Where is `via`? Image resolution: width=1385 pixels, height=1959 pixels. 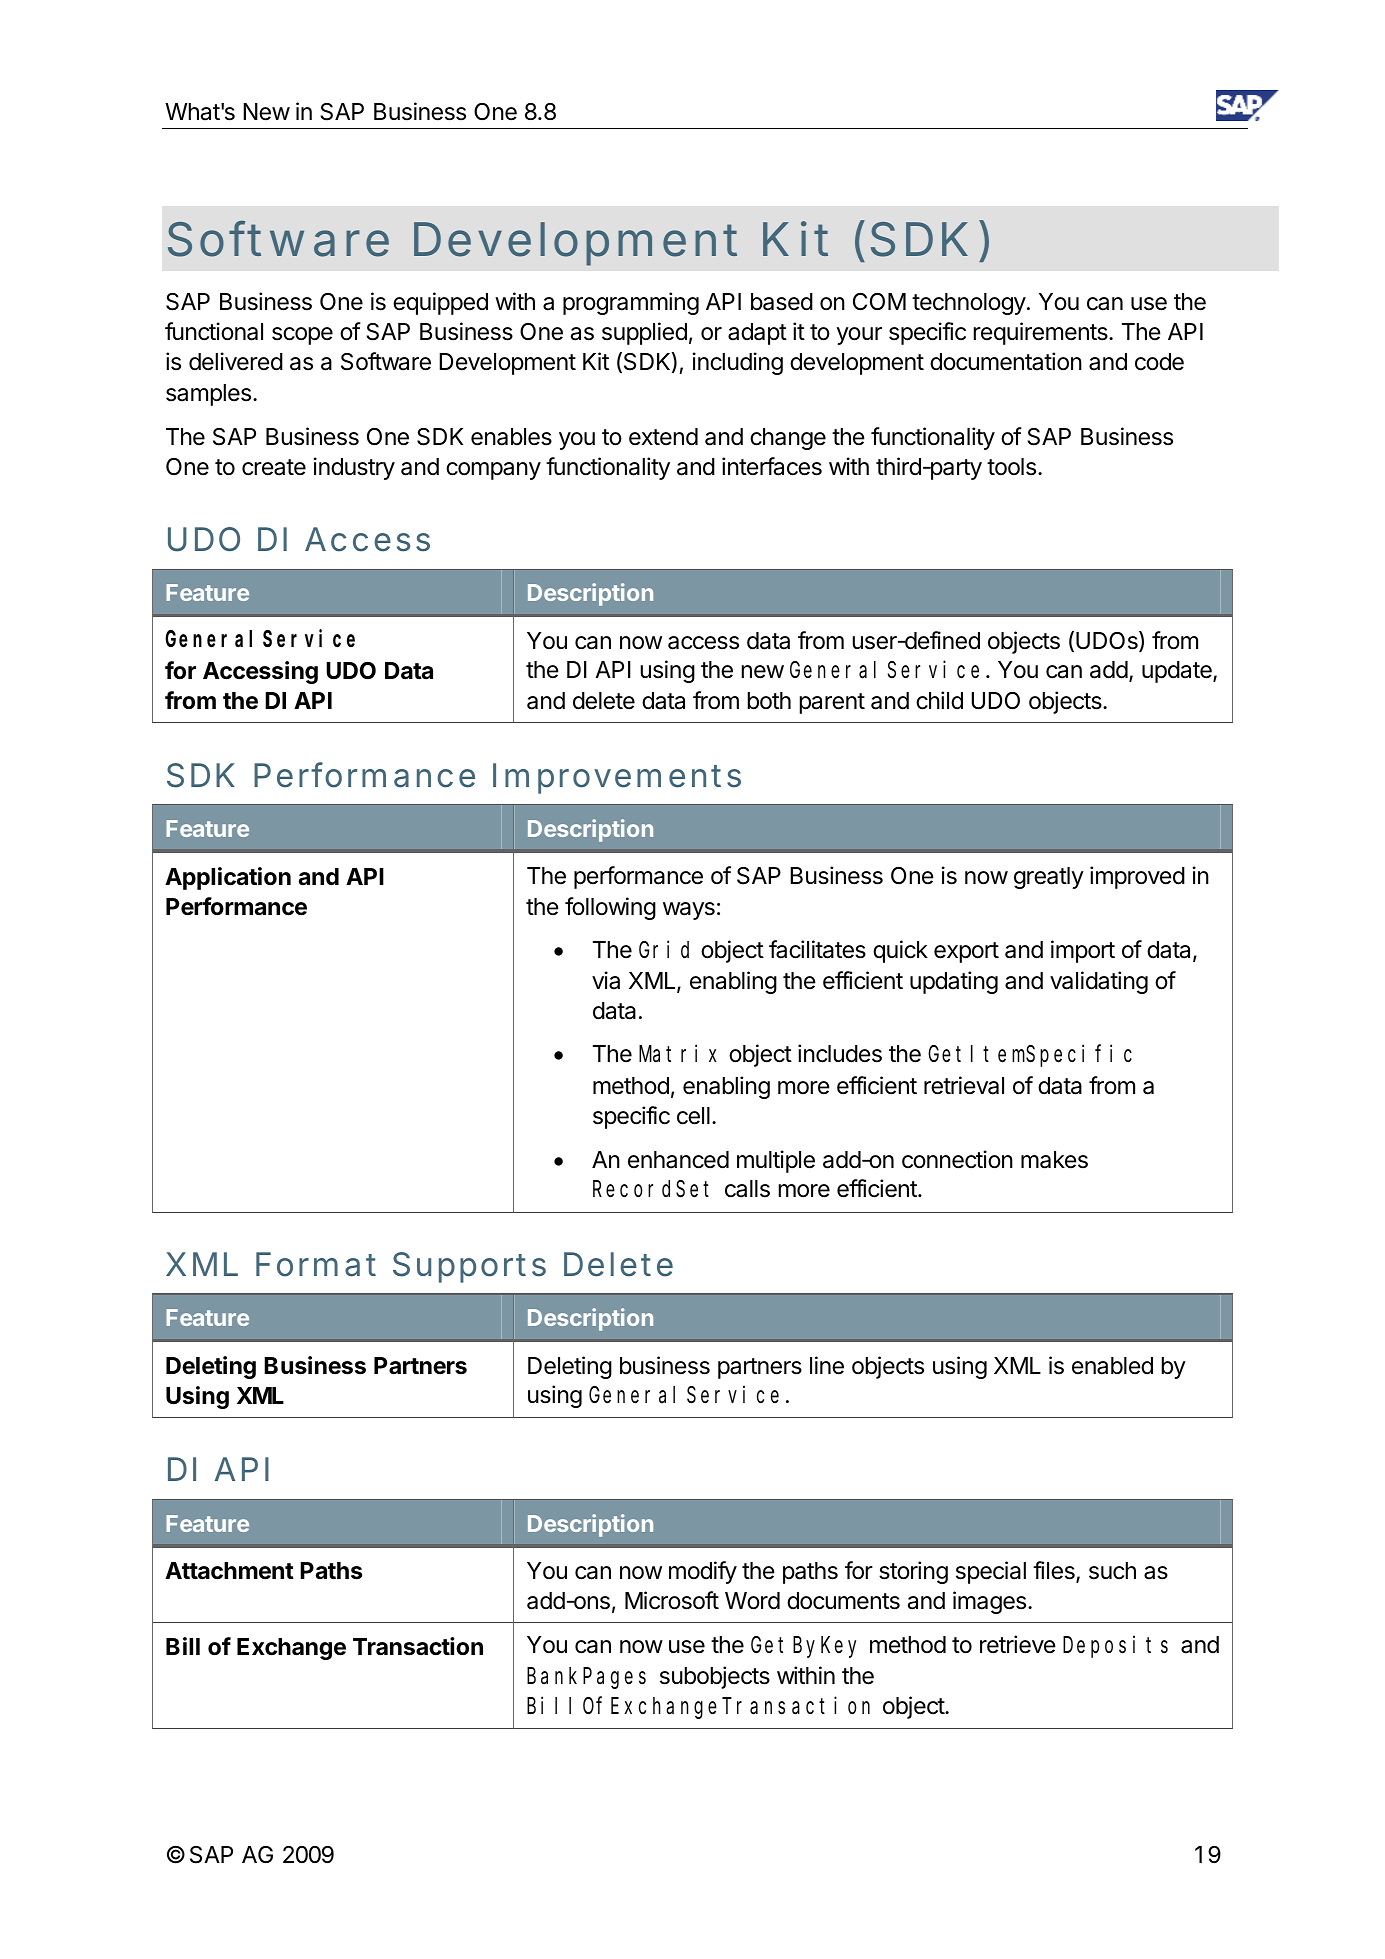 via is located at coordinates (606, 980).
